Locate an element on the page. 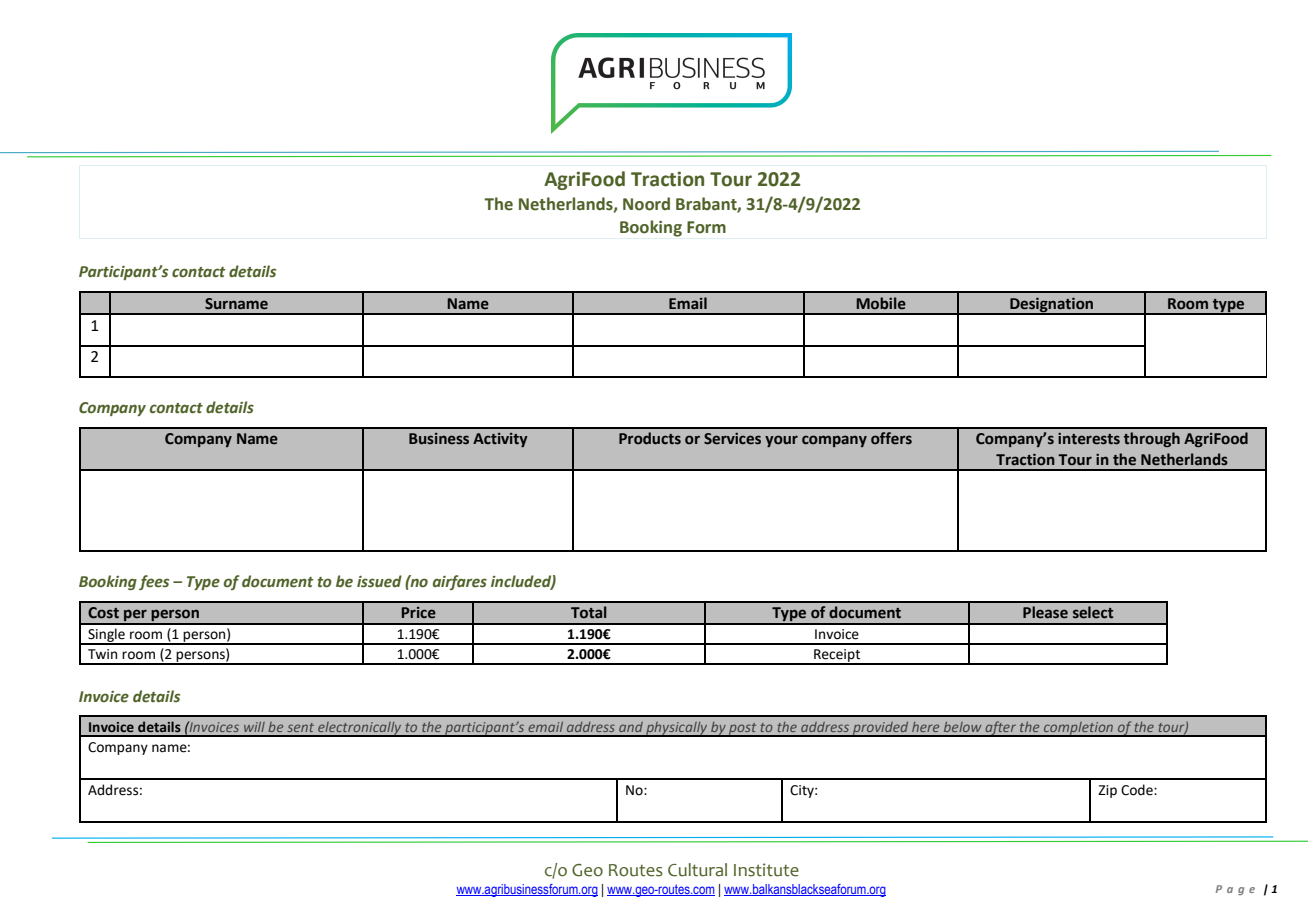 The height and width of the document is (924, 1308). will is located at coordinates (254, 727).
